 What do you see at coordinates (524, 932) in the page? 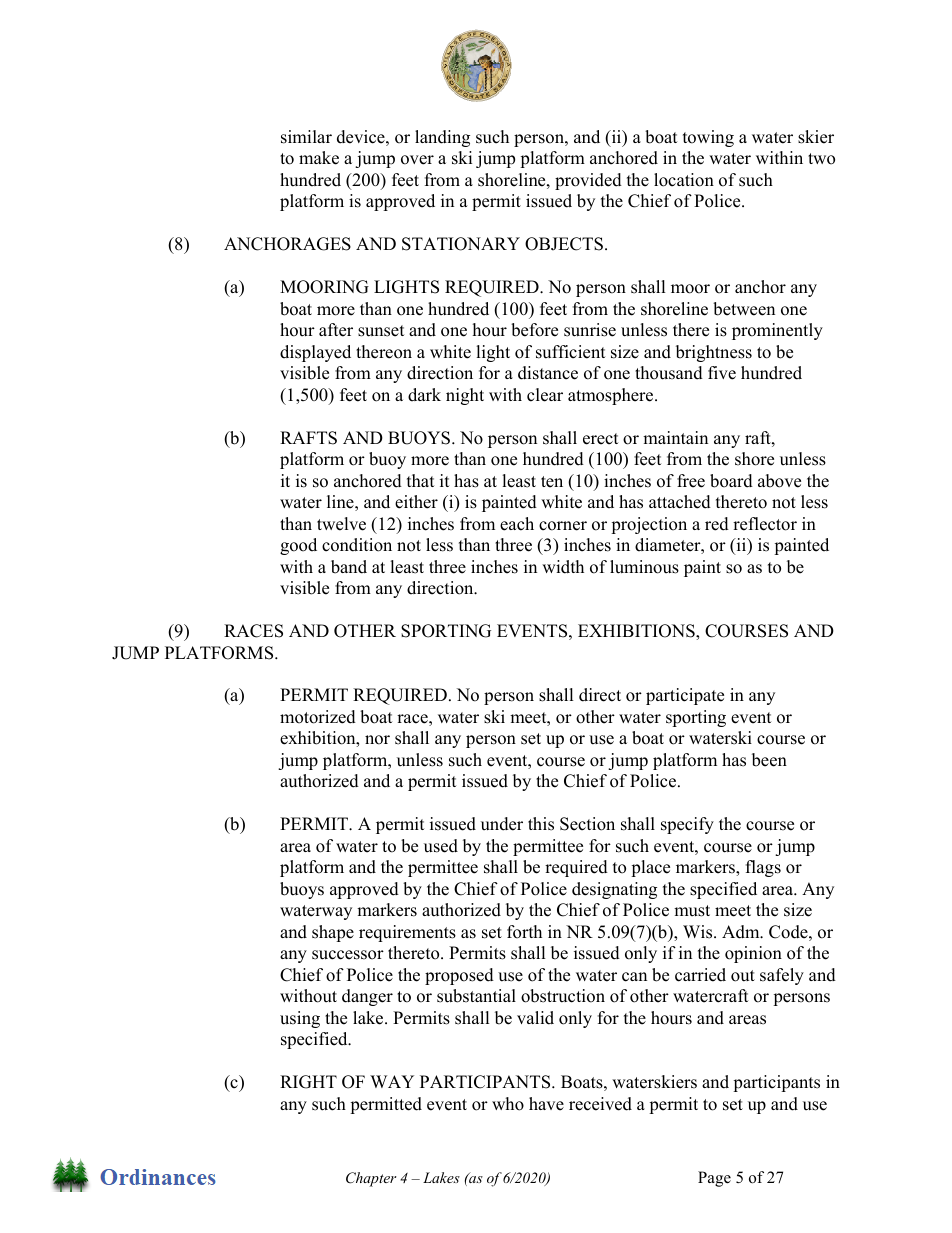
I see `forth` at bounding box center [524, 932].
